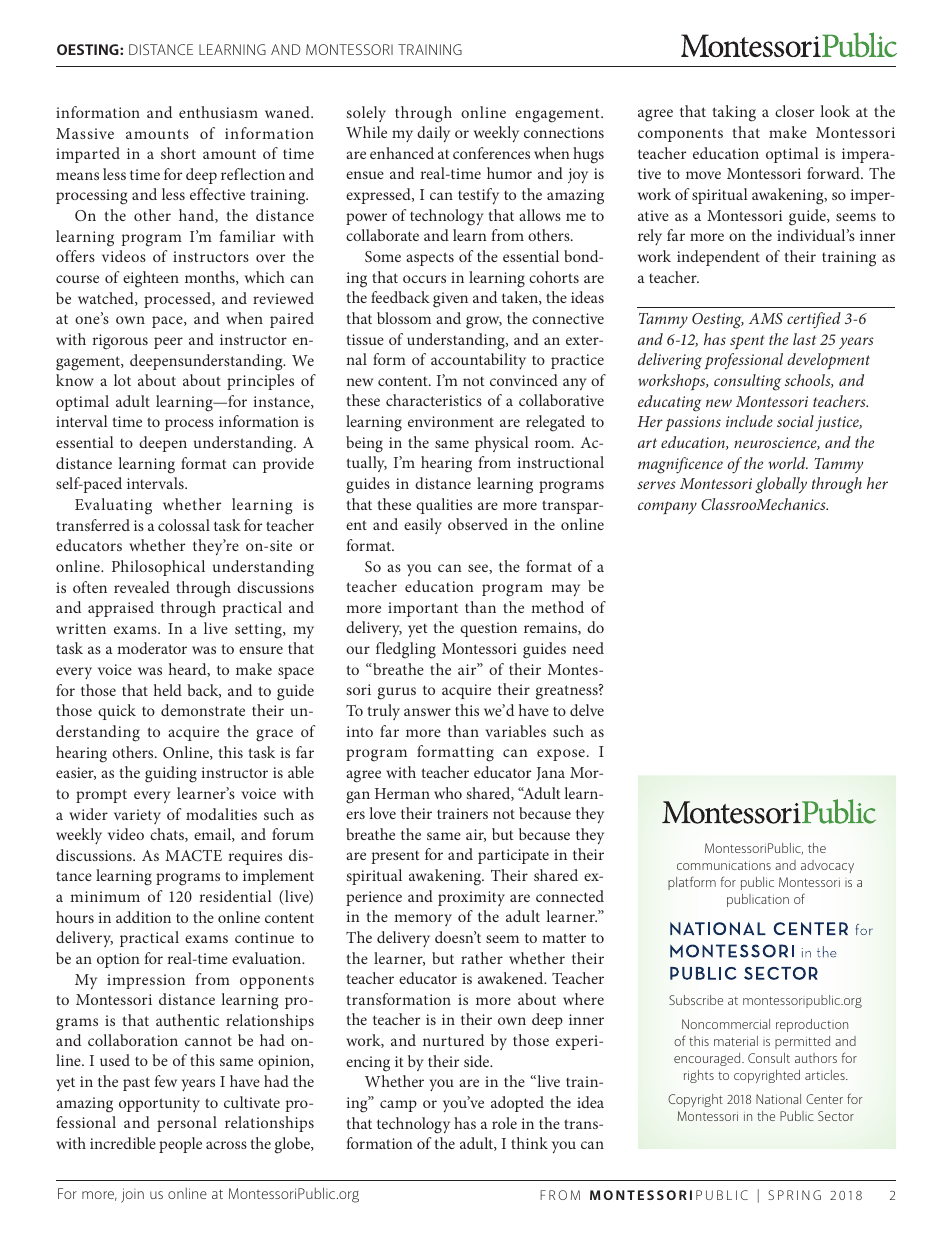 This document has width=952, height=1233. I want to click on taking, so click(734, 113).
